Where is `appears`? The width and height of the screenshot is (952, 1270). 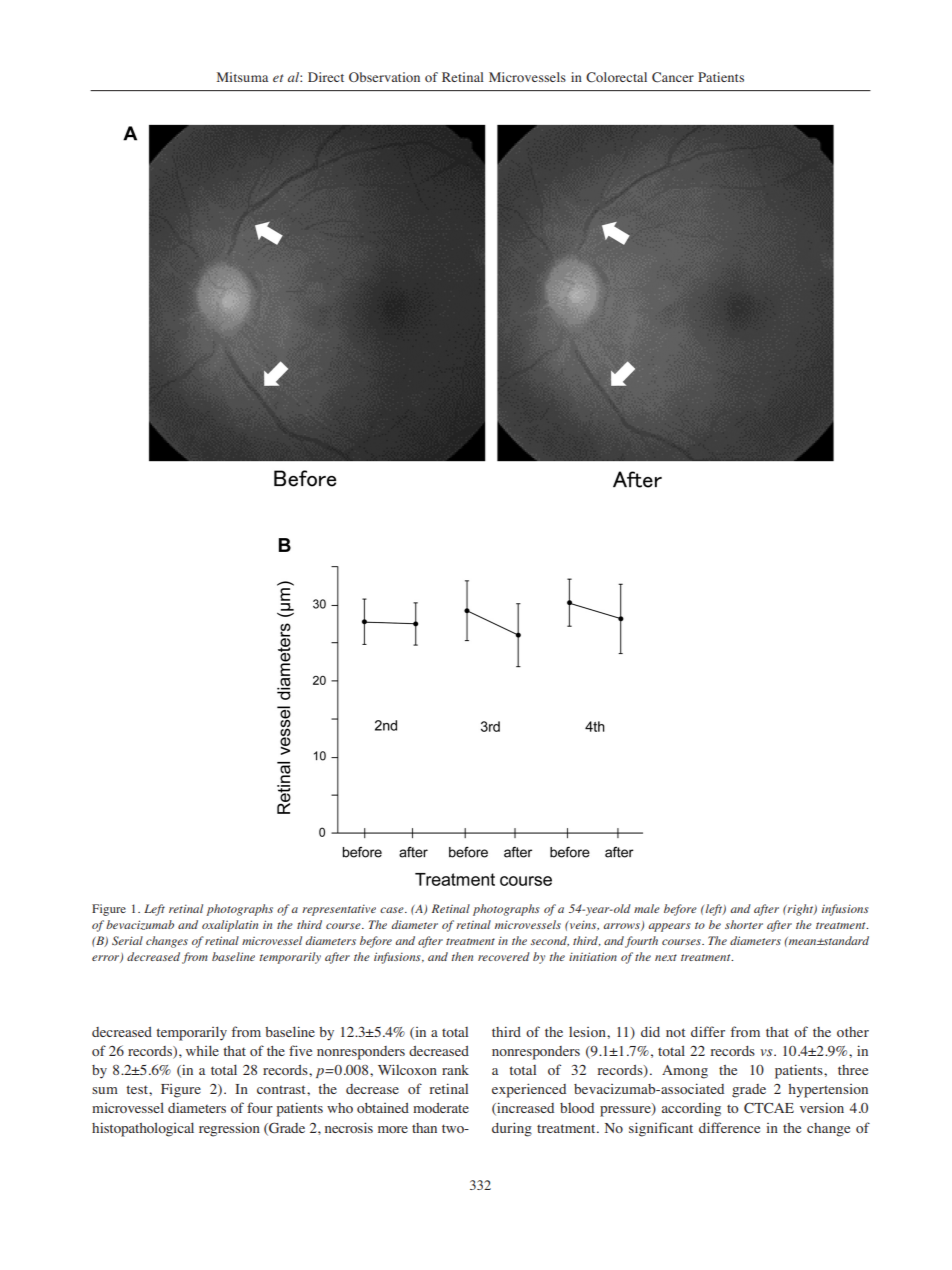 appears is located at coordinates (669, 927).
